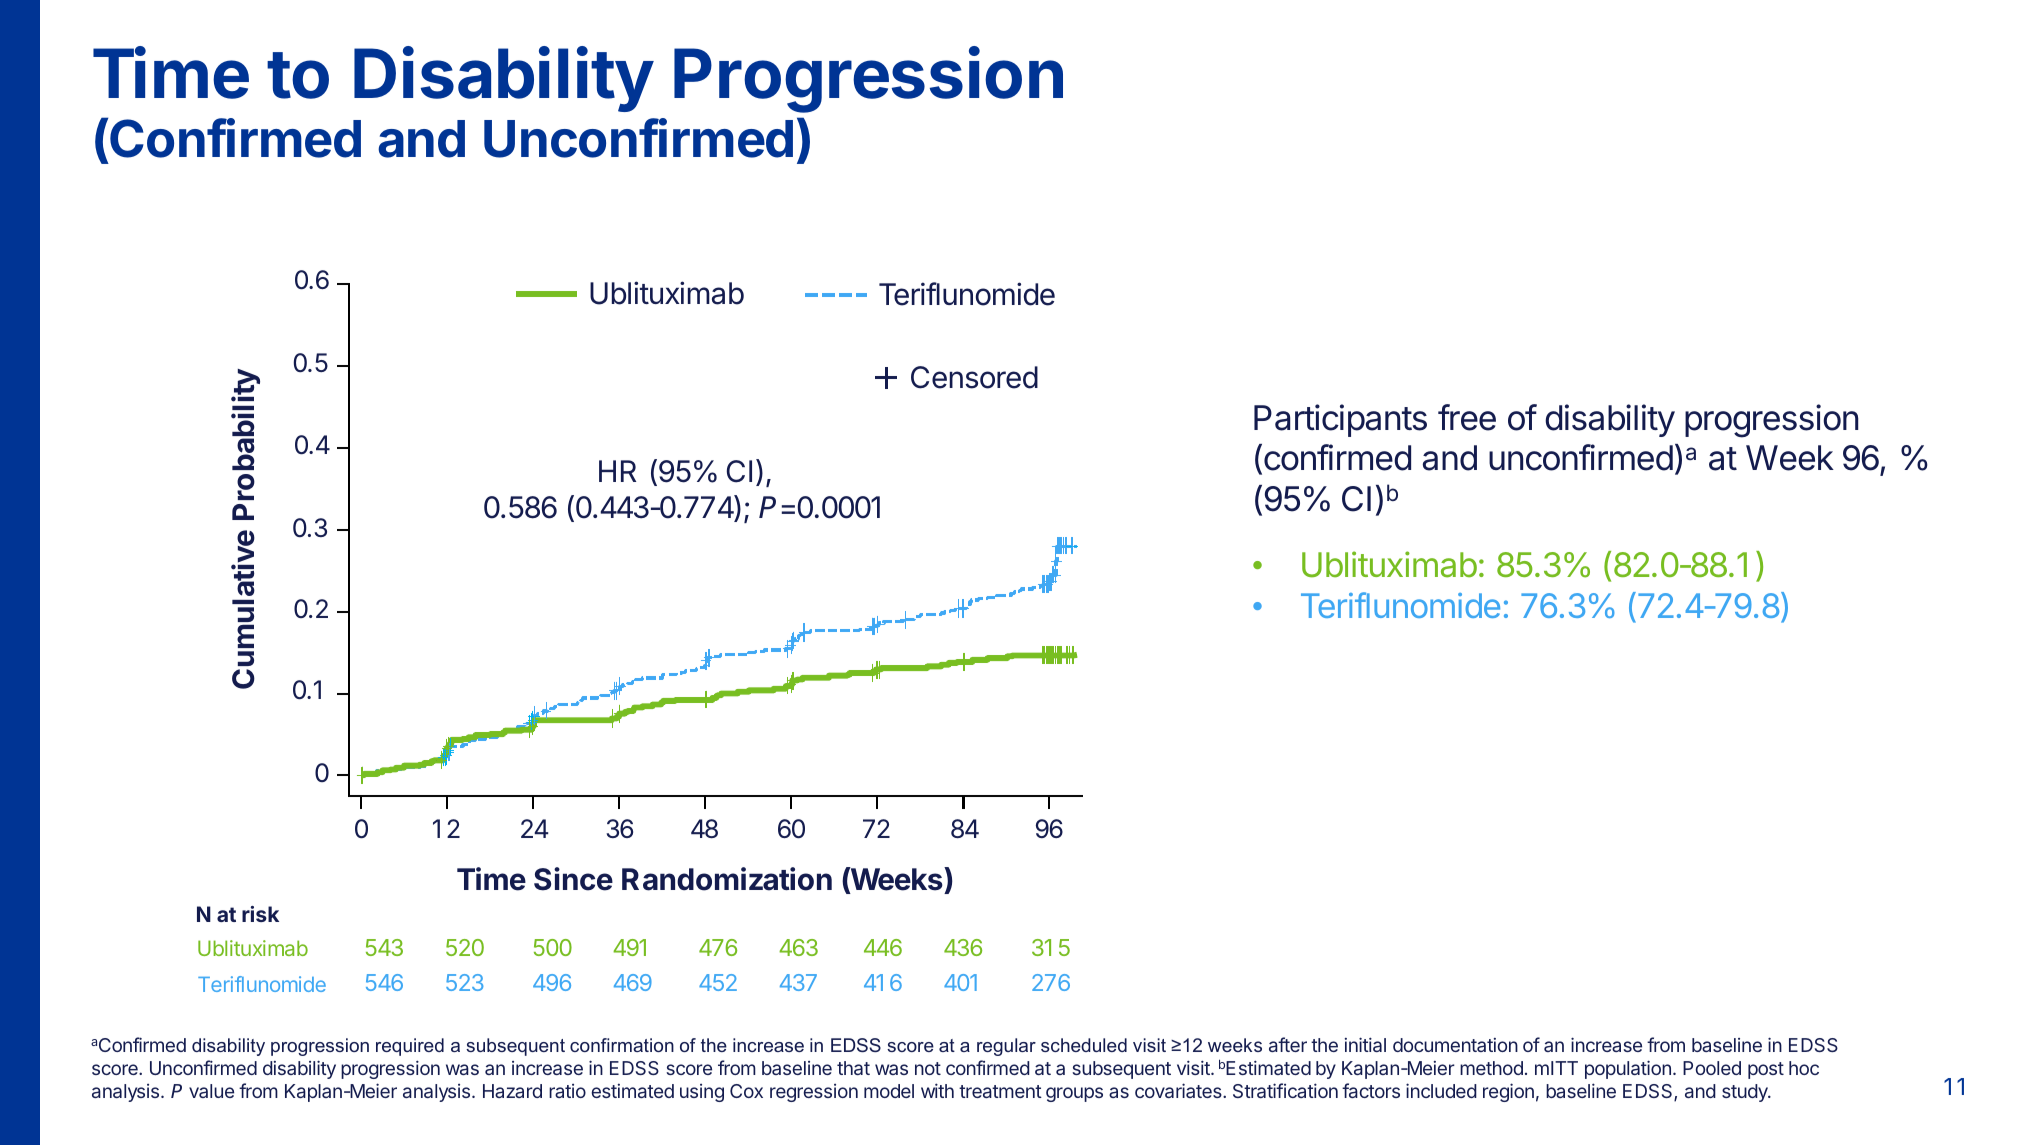 The image size is (2036, 1145). Describe the element at coordinates (410, 1047) in the image. I see `required` at that location.
